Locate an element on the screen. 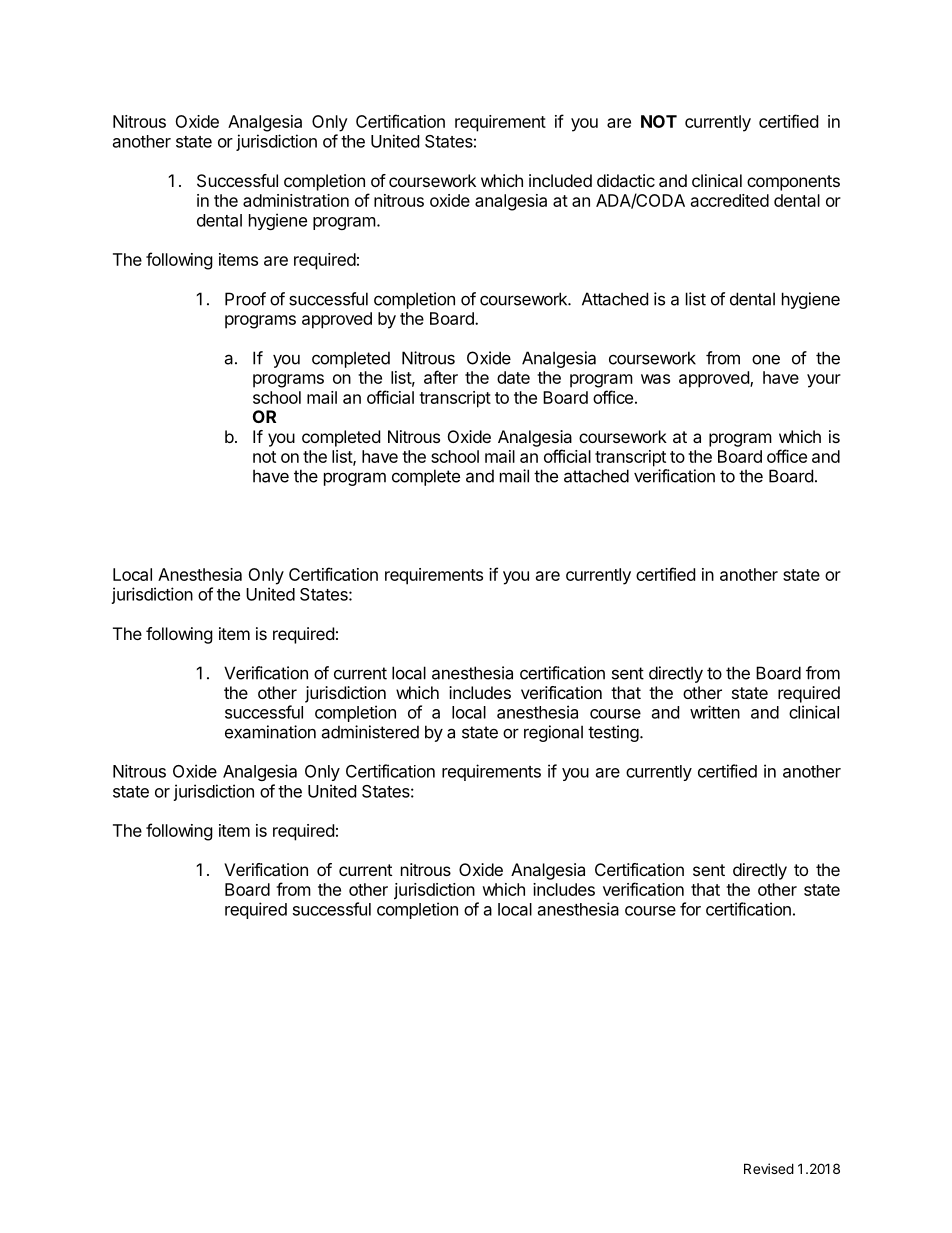 Image resolution: width=952 pixels, height=1233 pixels. written is located at coordinates (715, 712).
